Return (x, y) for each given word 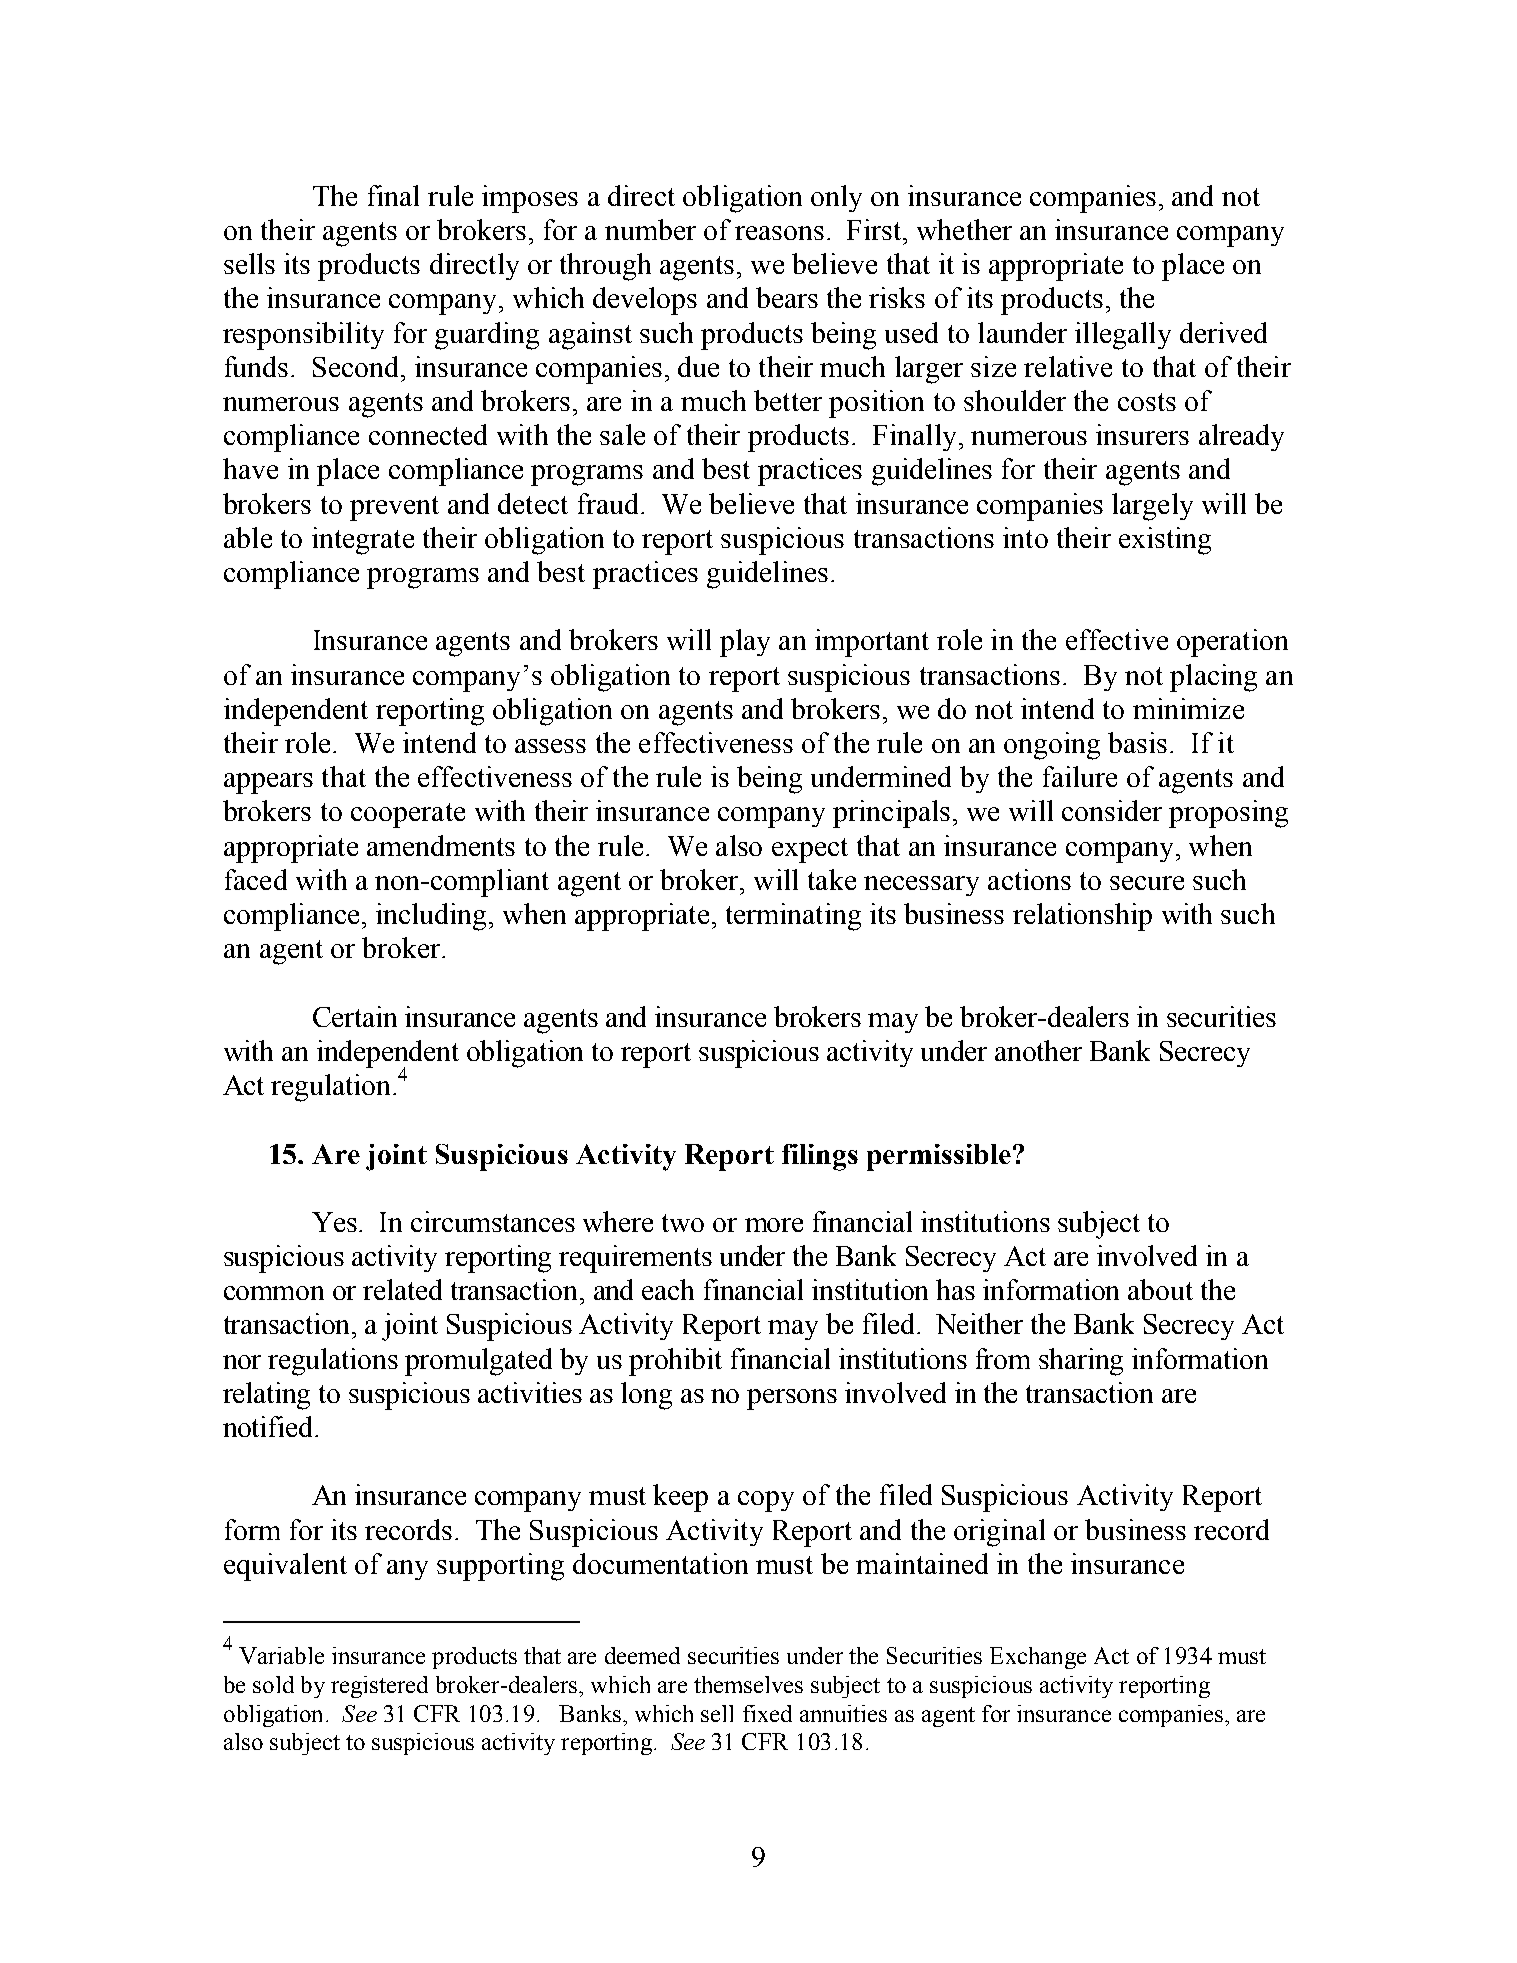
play (745, 643)
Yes (336, 1222)
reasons (779, 233)
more (774, 1225)
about (1160, 1289)
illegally (1123, 336)
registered (379, 1687)
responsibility (303, 336)
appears (268, 783)
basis (1137, 742)
